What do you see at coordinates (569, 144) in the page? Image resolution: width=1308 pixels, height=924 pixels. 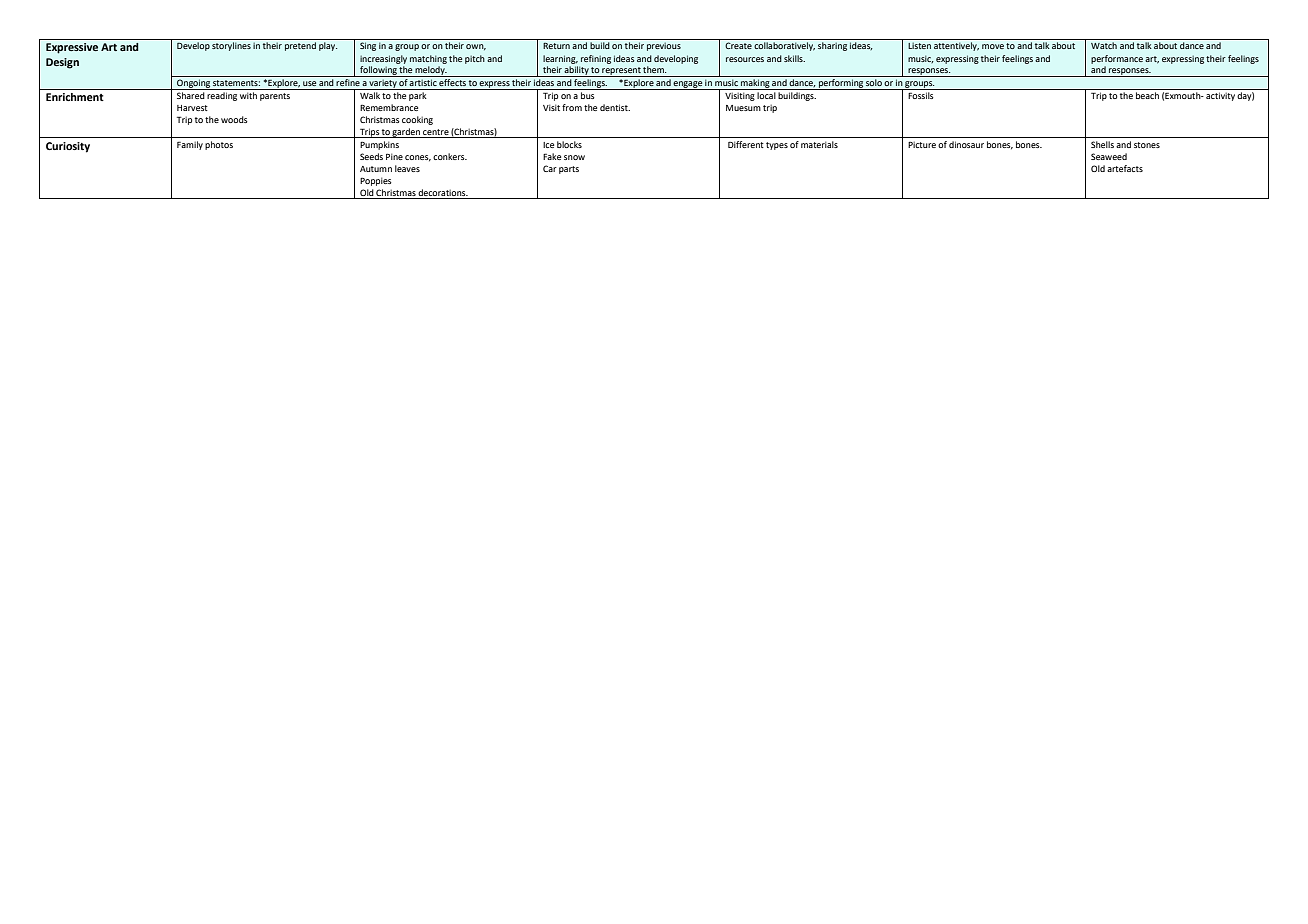 I see `blocks` at bounding box center [569, 144].
